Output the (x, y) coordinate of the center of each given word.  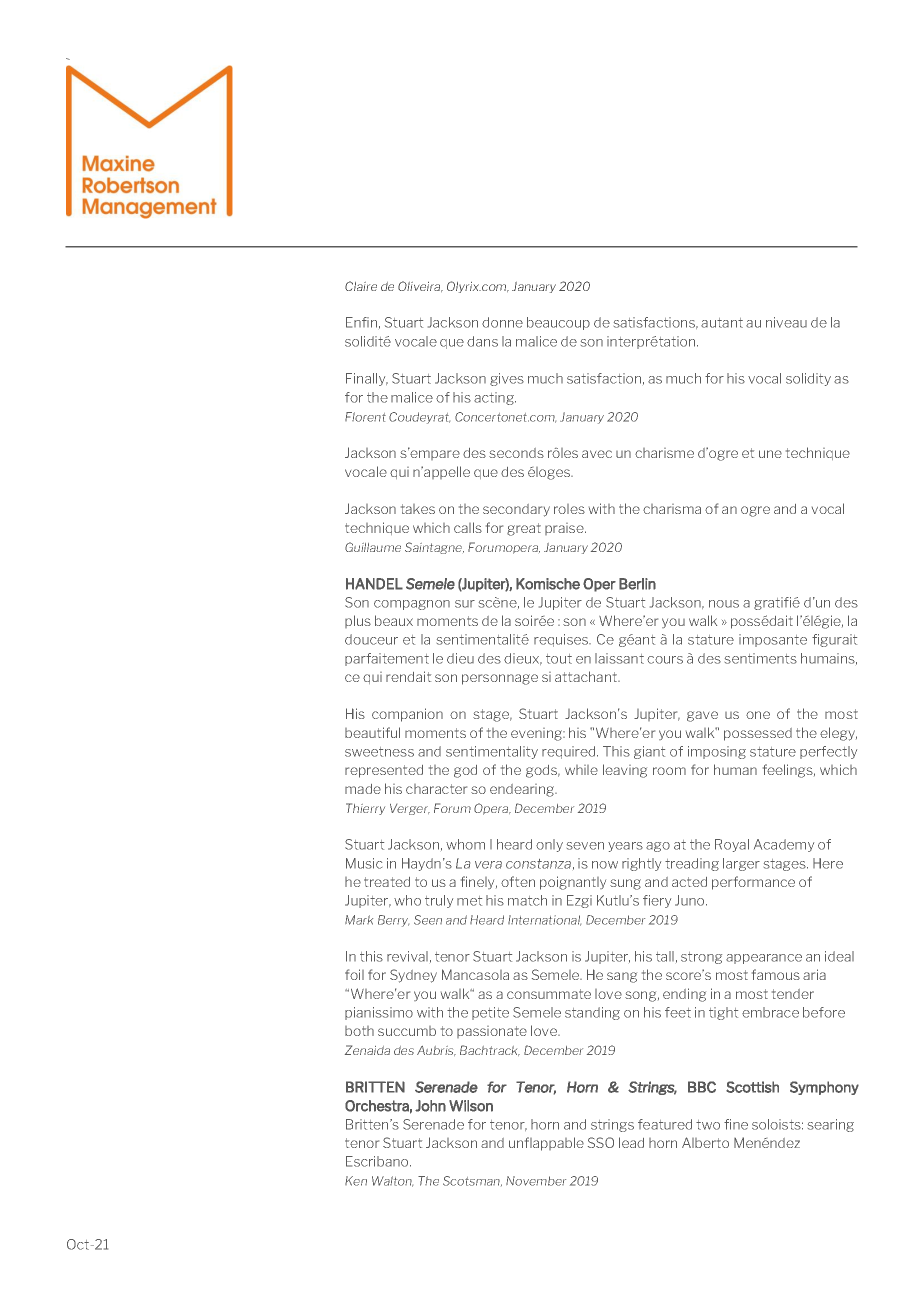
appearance (764, 959)
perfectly (828, 752)
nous (724, 604)
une (770, 454)
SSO (601, 1142)
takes (418, 509)
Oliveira (420, 286)
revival (407, 956)
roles (569, 509)
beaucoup (558, 323)
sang (622, 977)
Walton (392, 1181)
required (570, 752)
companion (407, 715)
